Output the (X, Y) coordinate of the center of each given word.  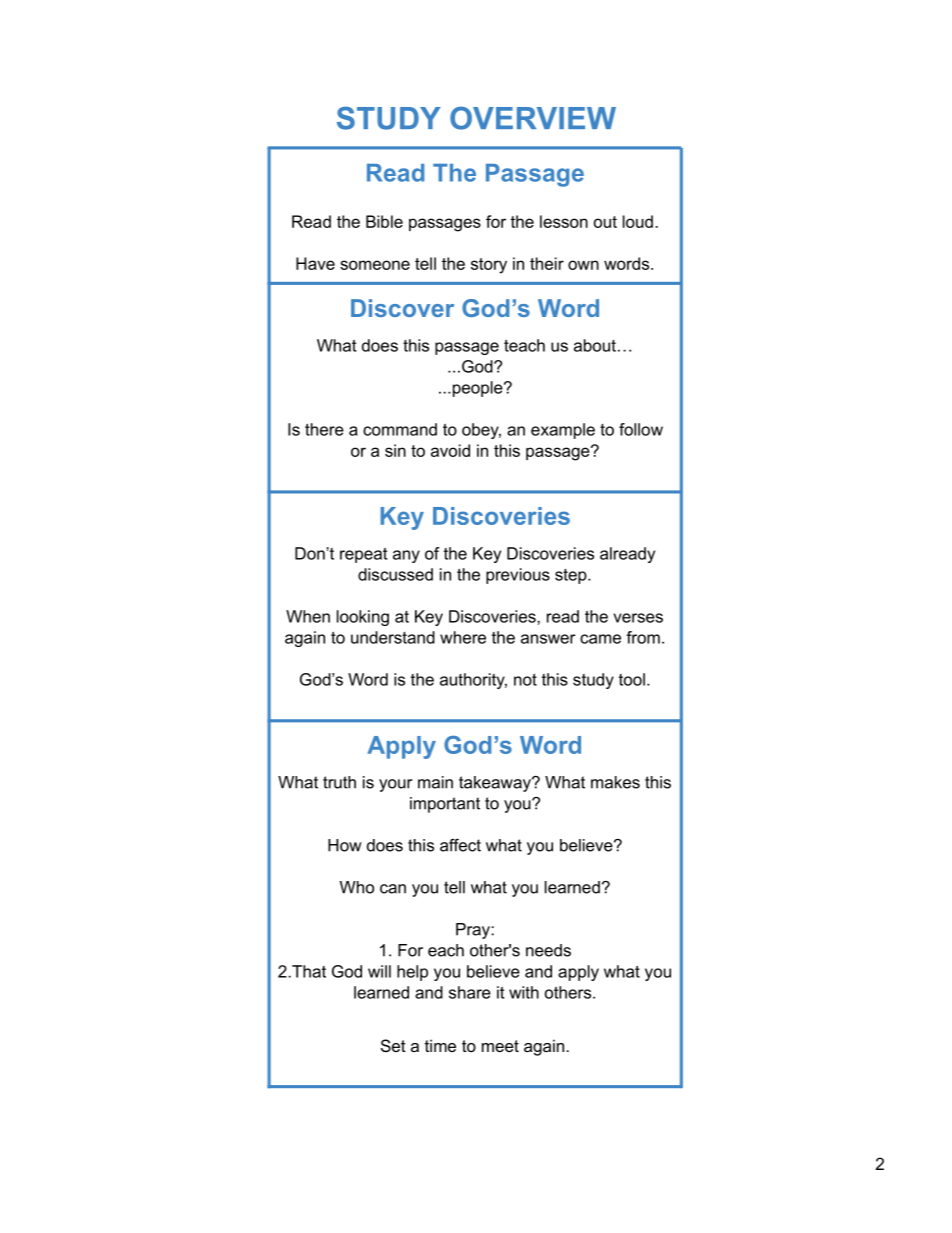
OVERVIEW (533, 118)
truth (339, 782)
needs (548, 950)
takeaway (496, 784)
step (572, 576)
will (379, 971)
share (470, 992)
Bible (384, 221)
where (463, 637)
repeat (363, 555)
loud (638, 221)
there (324, 429)
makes (615, 782)
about (595, 345)
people (477, 389)
